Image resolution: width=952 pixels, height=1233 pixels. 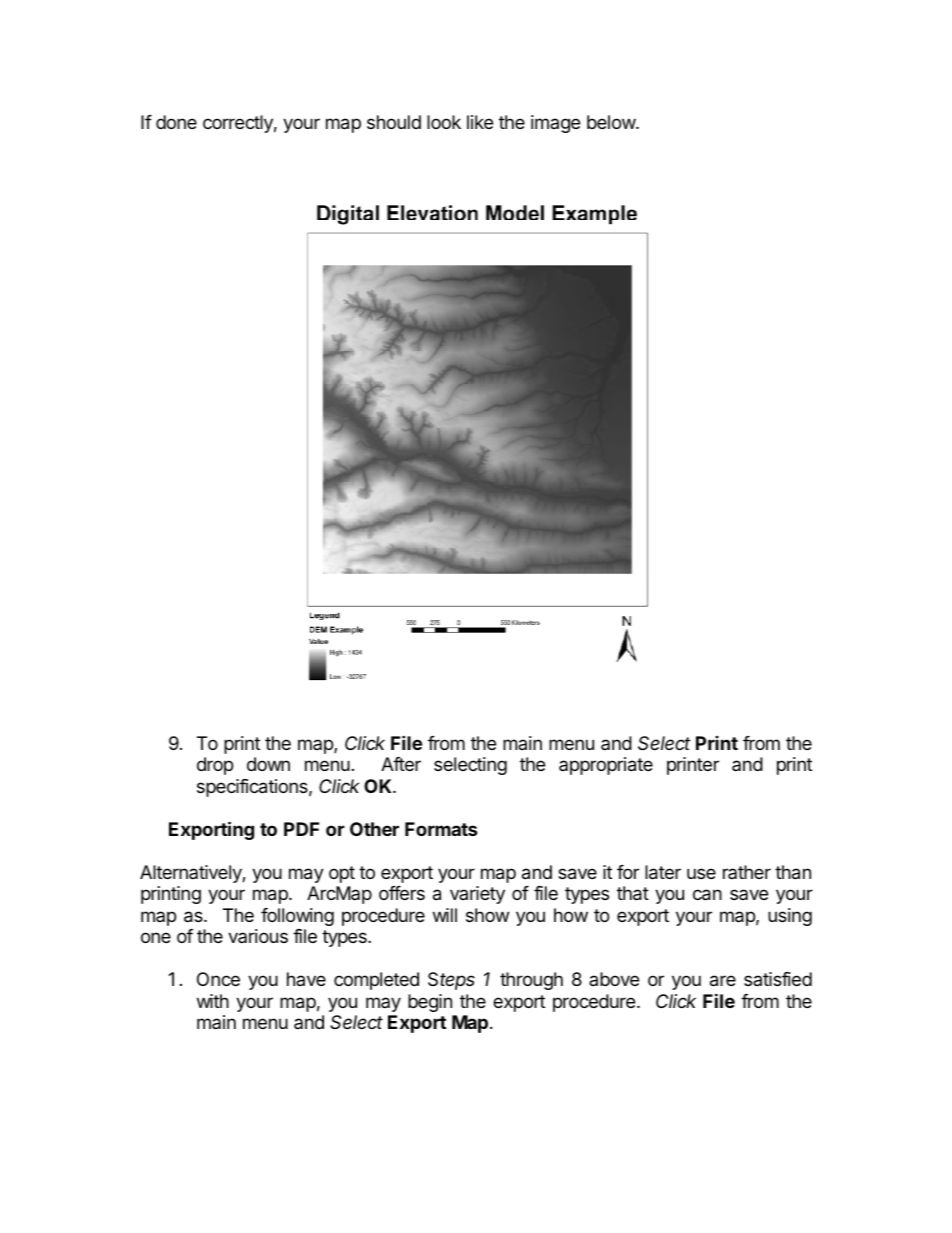 I want to click on down, so click(x=268, y=764).
